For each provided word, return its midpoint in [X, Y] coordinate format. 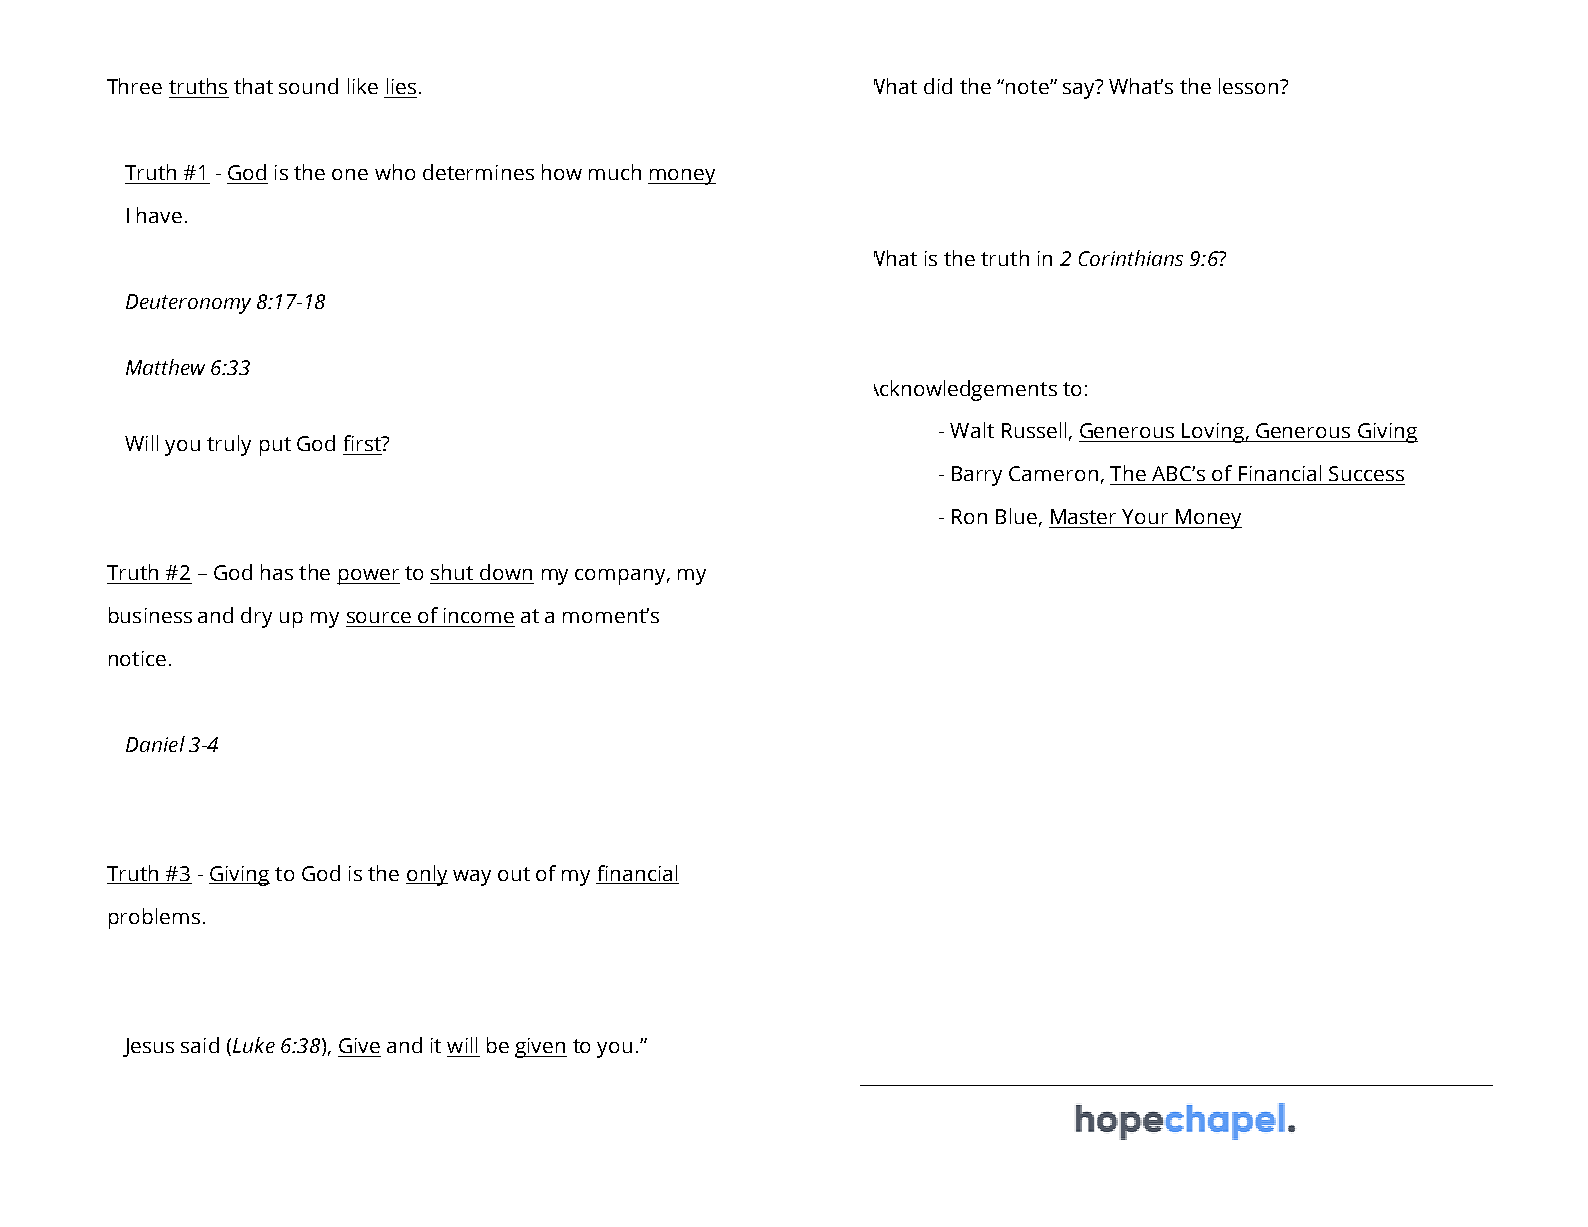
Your [1145, 516]
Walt [972, 430]
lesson [1250, 86]
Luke [254, 1045]
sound [308, 86]
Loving [1213, 433]
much [615, 172]
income [479, 615]
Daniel [155, 744]
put [275, 446]
